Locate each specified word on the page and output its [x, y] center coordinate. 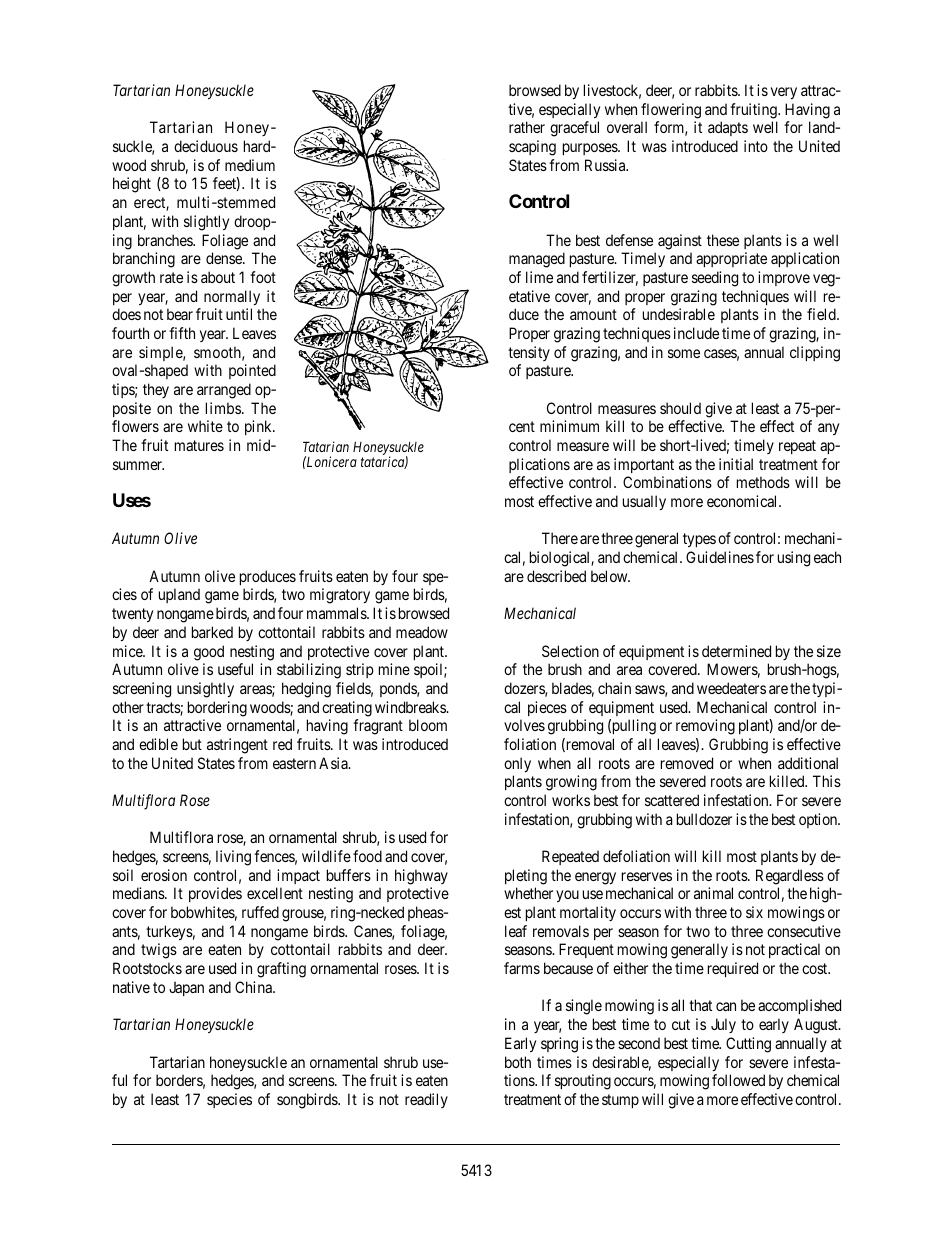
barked [212, 632]
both [518, 1062]
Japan [186, 988]
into [756, 146]
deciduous [206, 146]
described [556, 576]
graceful [574, 129]
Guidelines [720, 557]
